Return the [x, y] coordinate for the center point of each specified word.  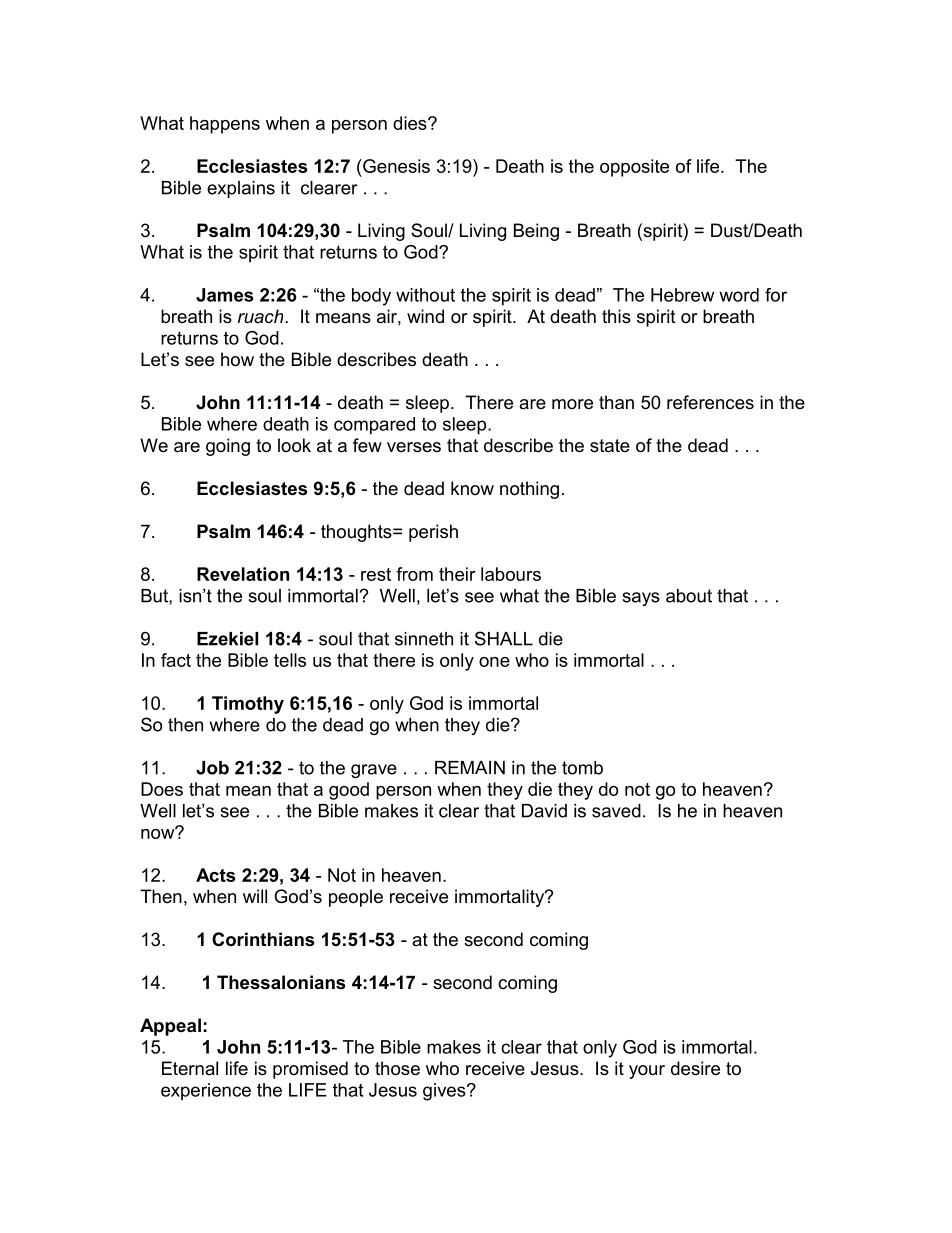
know [472, 488]
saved [616, 811]
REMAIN [470, 768]
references [710, 402]
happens [225, 125]
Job [212, 768]
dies [411, 123]
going [228, 447]
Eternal [190, 1068]
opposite [634, 168]
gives [445, 1092]
